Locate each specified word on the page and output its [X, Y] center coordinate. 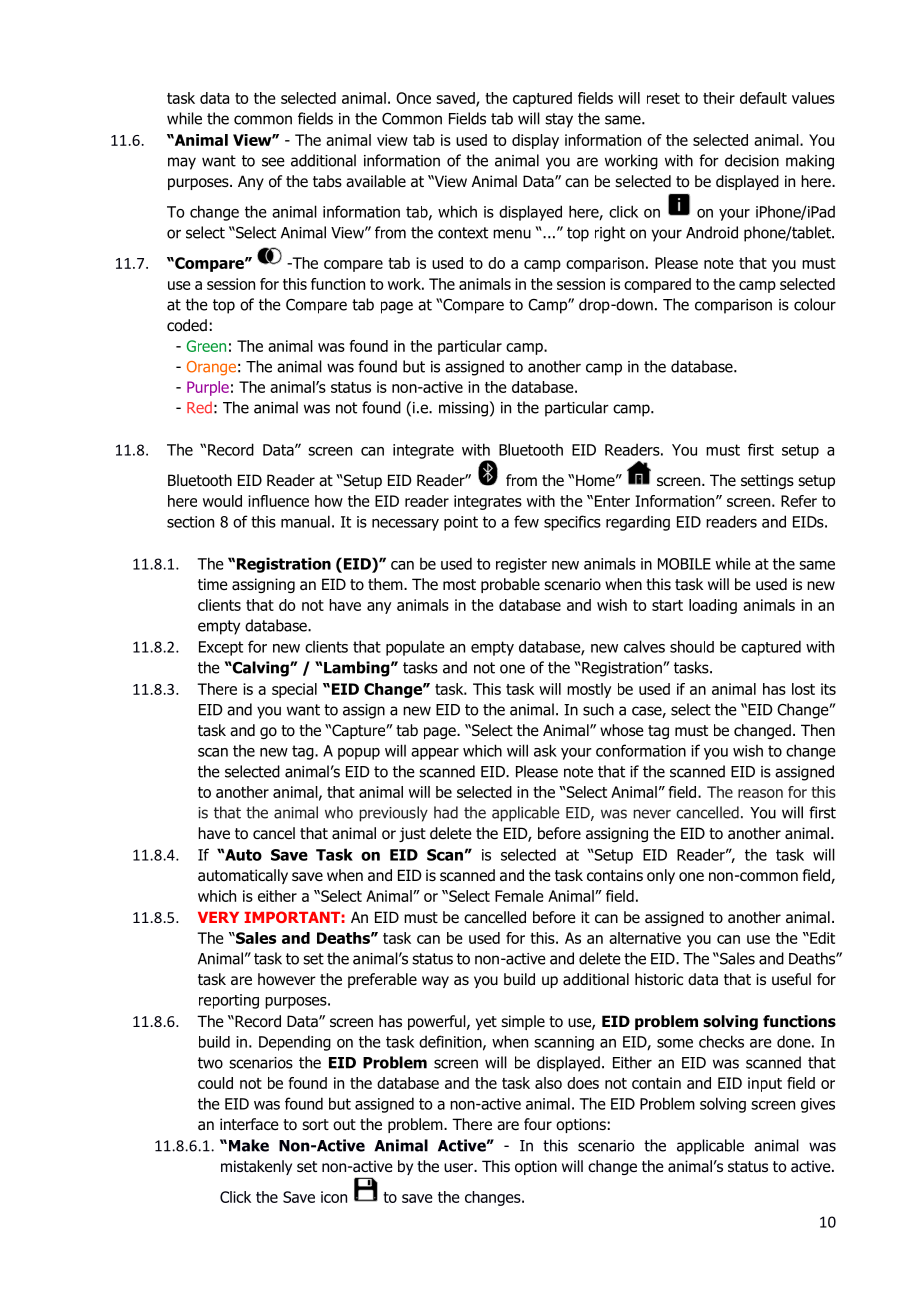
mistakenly [256, 1167]
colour [815, 304]
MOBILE [684, 564]
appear [435, 754]
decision [752, 160]
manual [305, 521]
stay [559, 120]
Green [206, 346]
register [521, 565]
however [287, 979]
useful [791, 979]
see [273, 162]
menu [512, 234]
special [294, 690]
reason [760, 793]
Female [519, 896]
